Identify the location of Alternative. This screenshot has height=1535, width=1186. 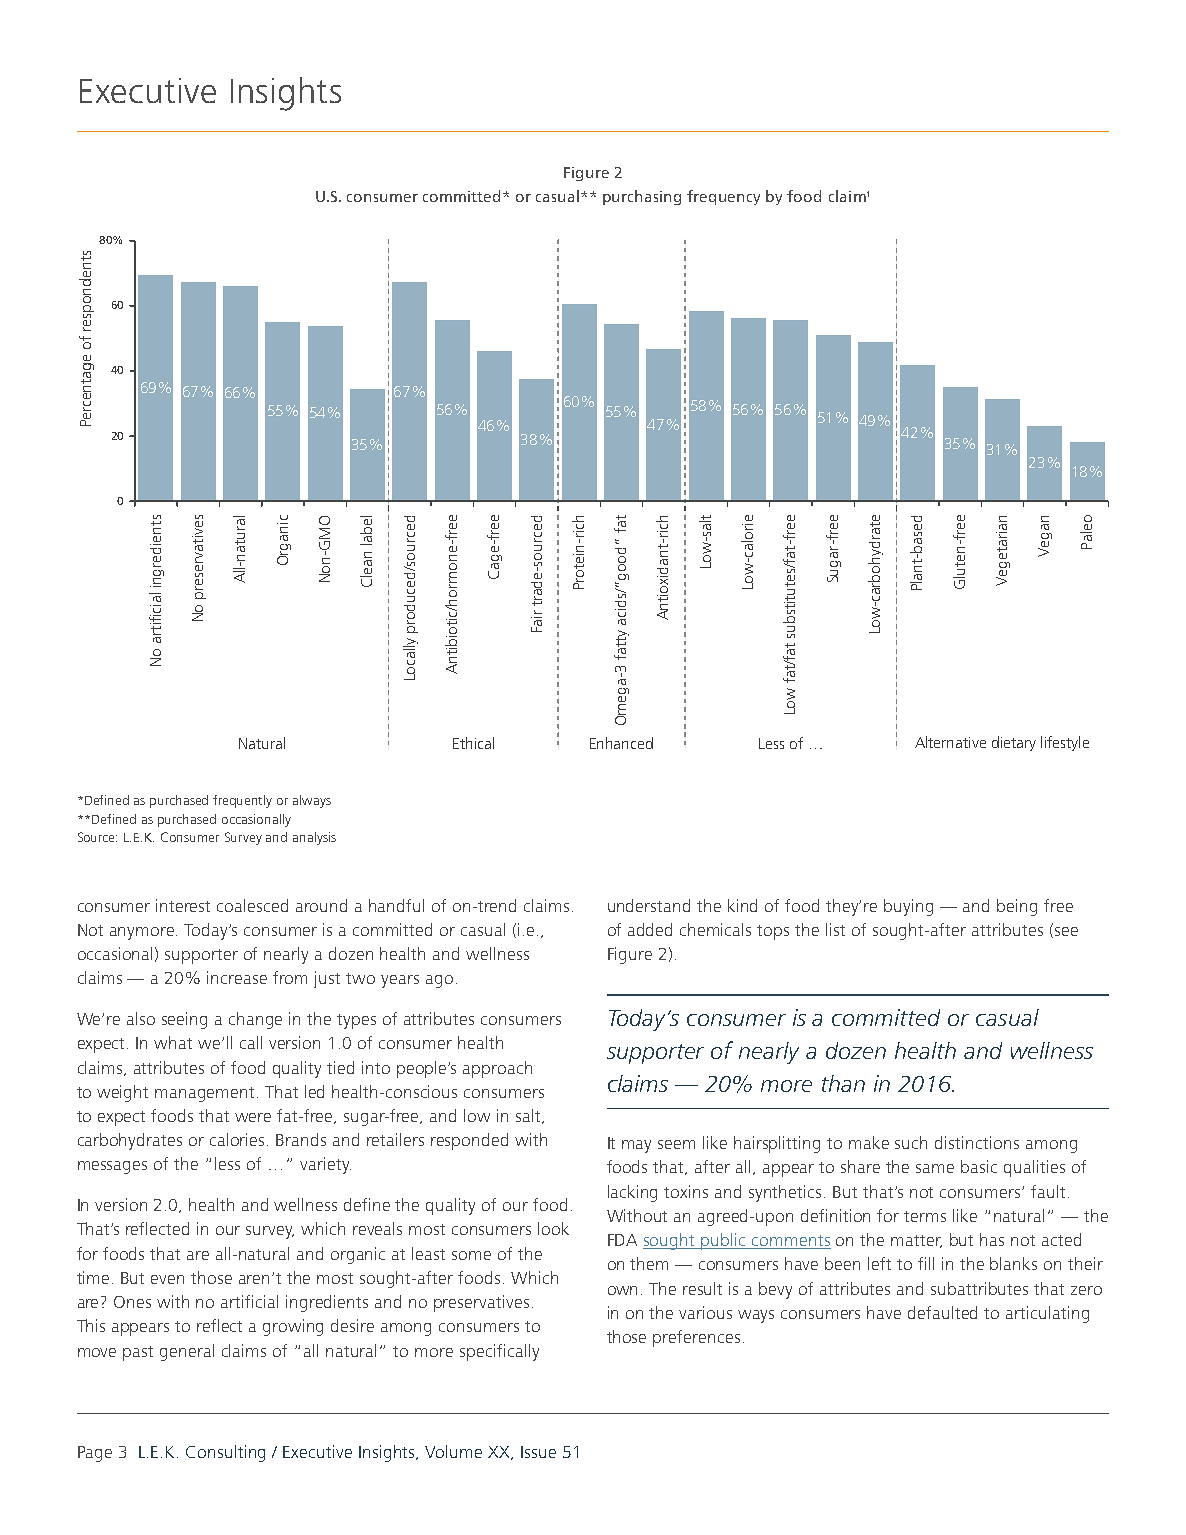
(950, 742).
